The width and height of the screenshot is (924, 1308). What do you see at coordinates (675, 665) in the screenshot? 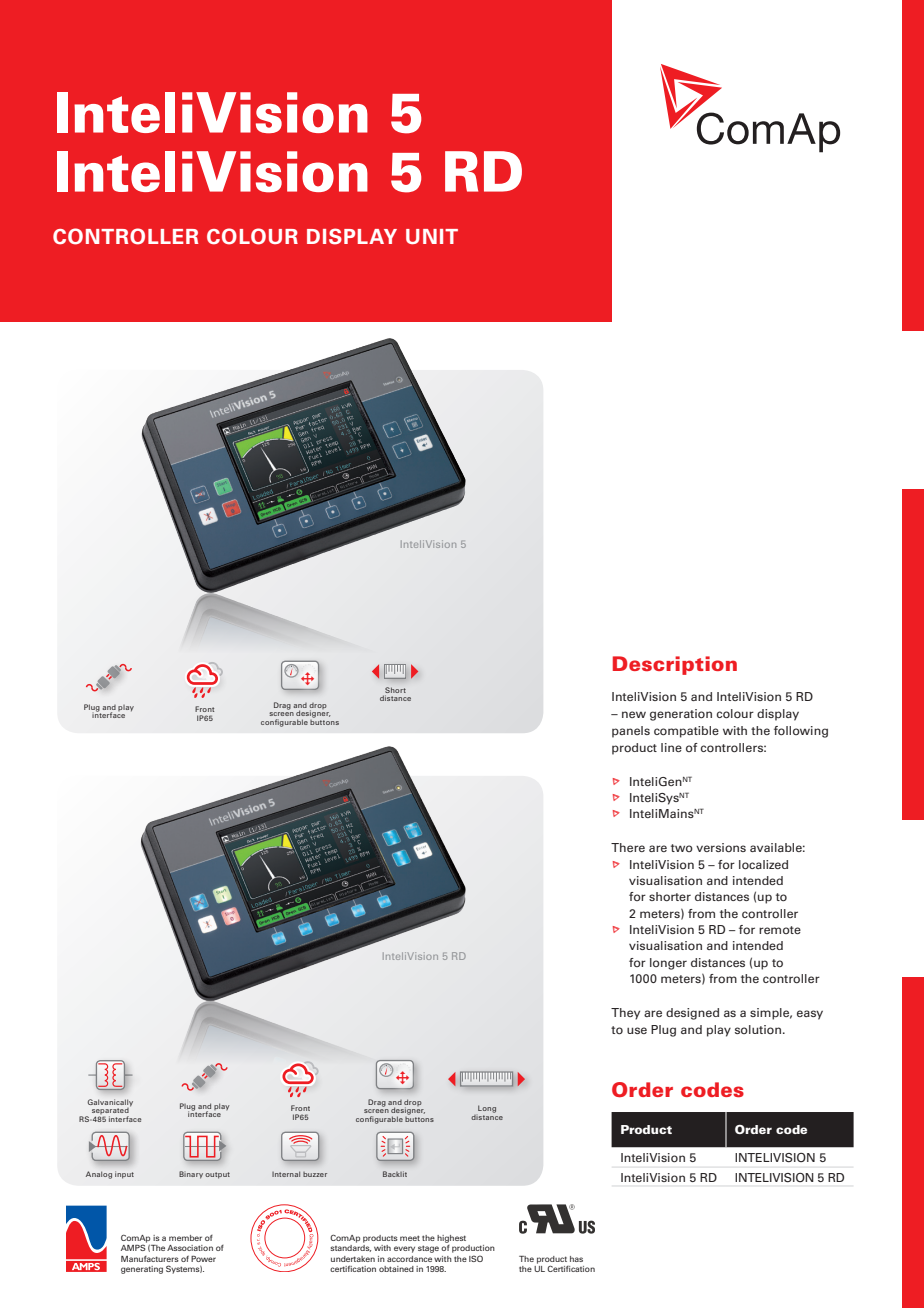
I see `Description` at bounding box center [675, 665].
